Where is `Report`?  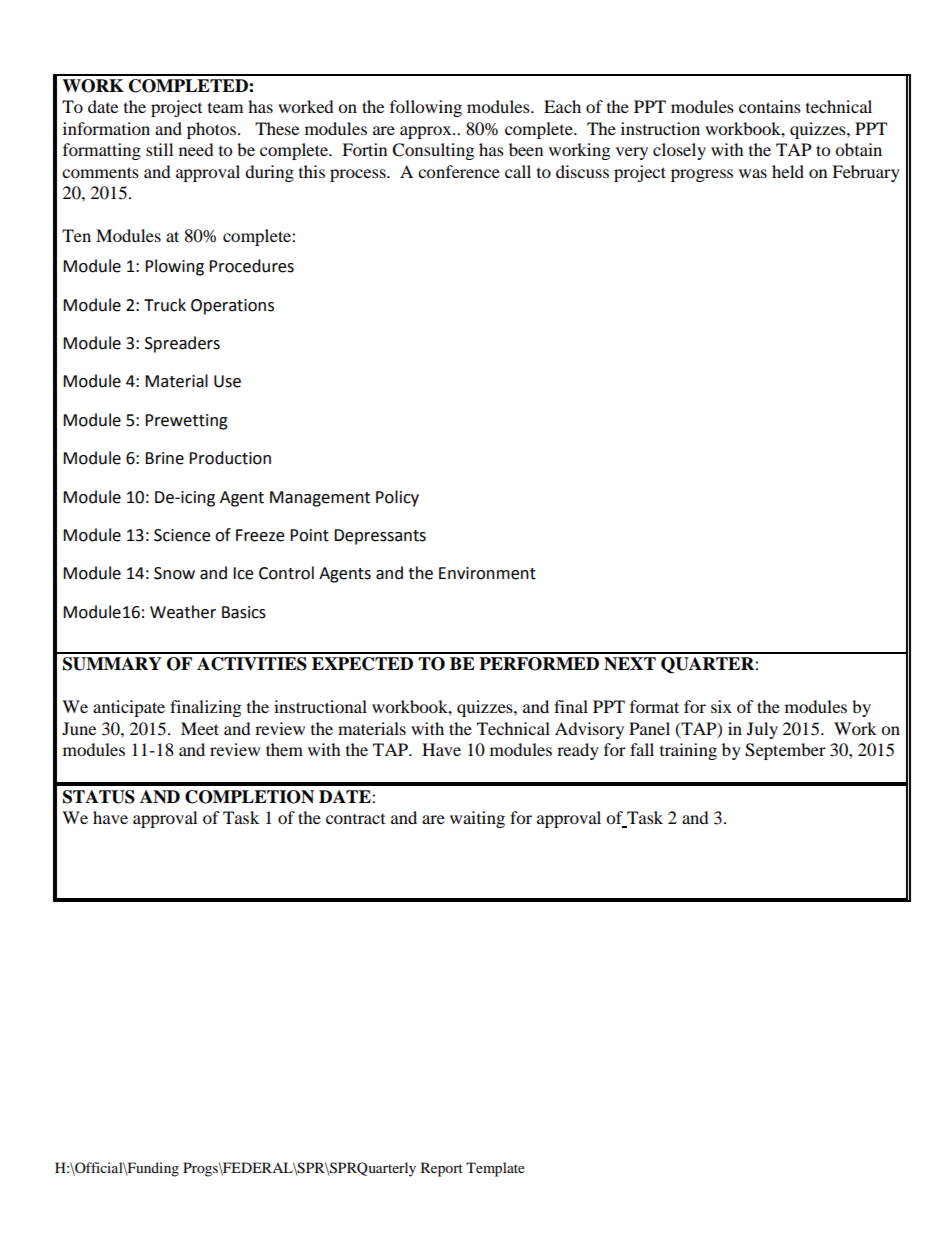 Report is located at coordinates (442, 1169).
